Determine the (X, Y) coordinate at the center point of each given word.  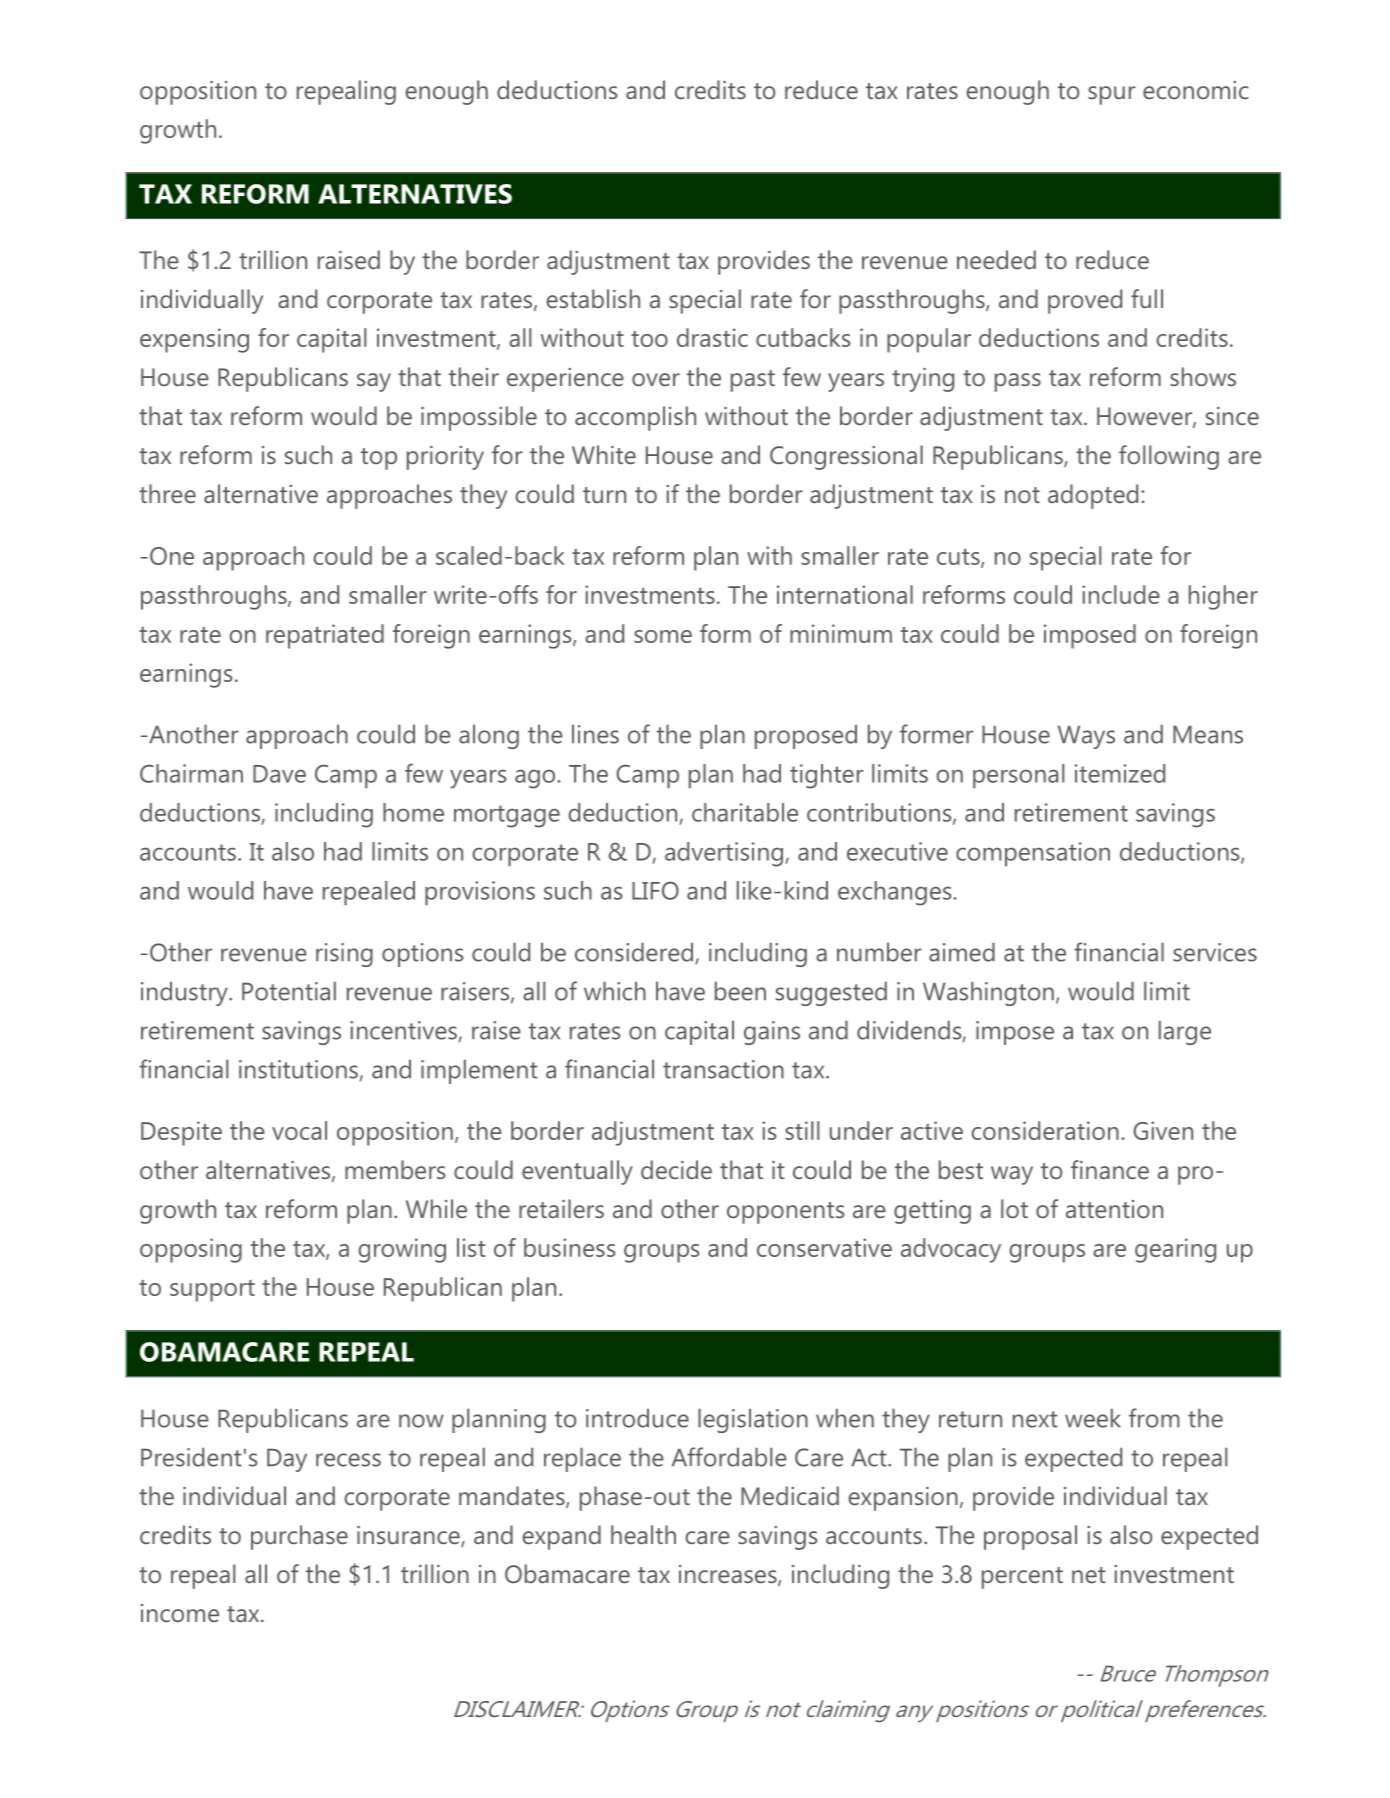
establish (593, 298)
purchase (299, 1537)
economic (1196, 90)
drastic (712, 337)
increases (729, 1575)
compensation (1033, 854)
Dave (279, 774)
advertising (724, 854)
